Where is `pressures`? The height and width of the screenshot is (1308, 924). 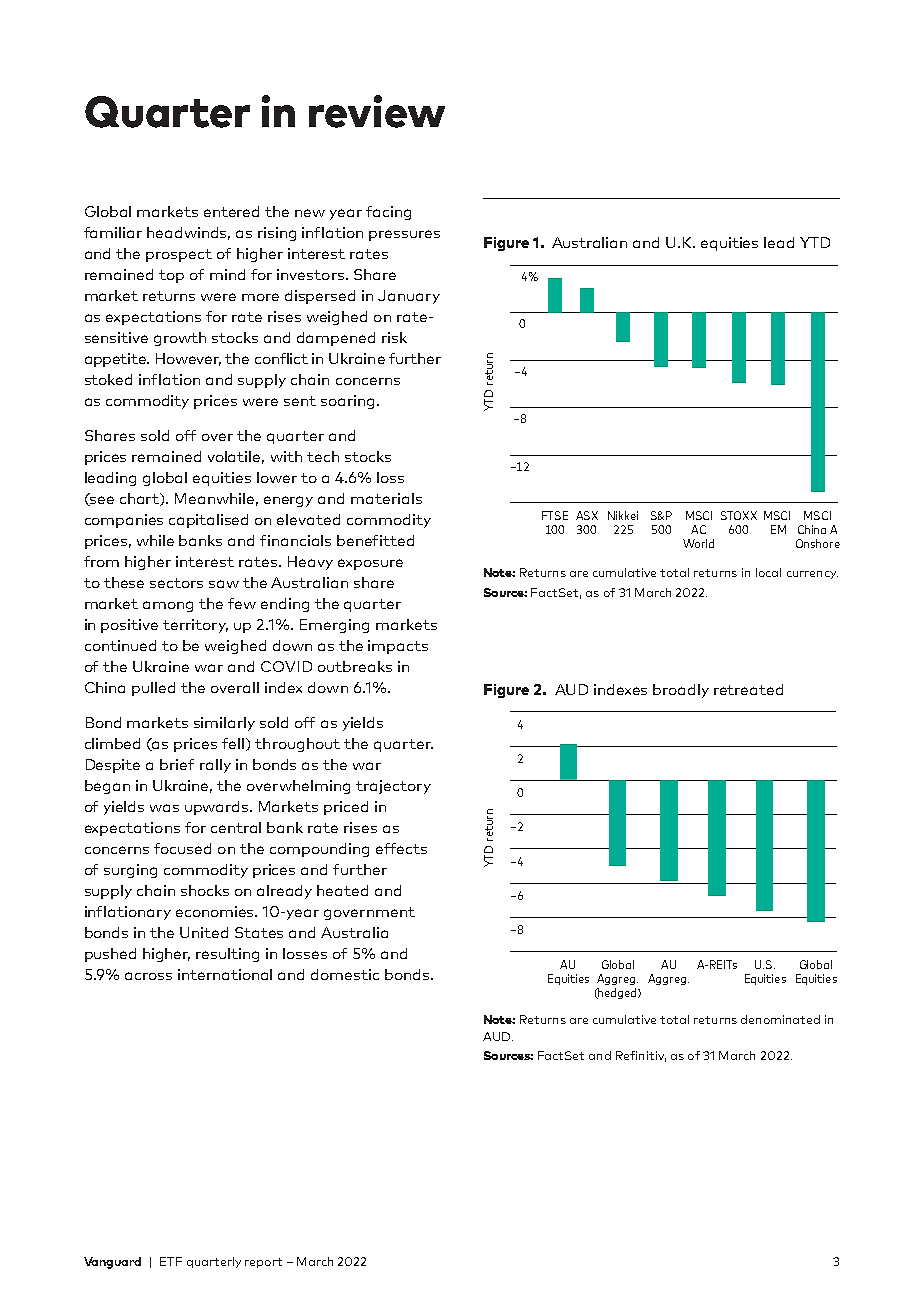 pressures is located at coordinates (404, 235).
